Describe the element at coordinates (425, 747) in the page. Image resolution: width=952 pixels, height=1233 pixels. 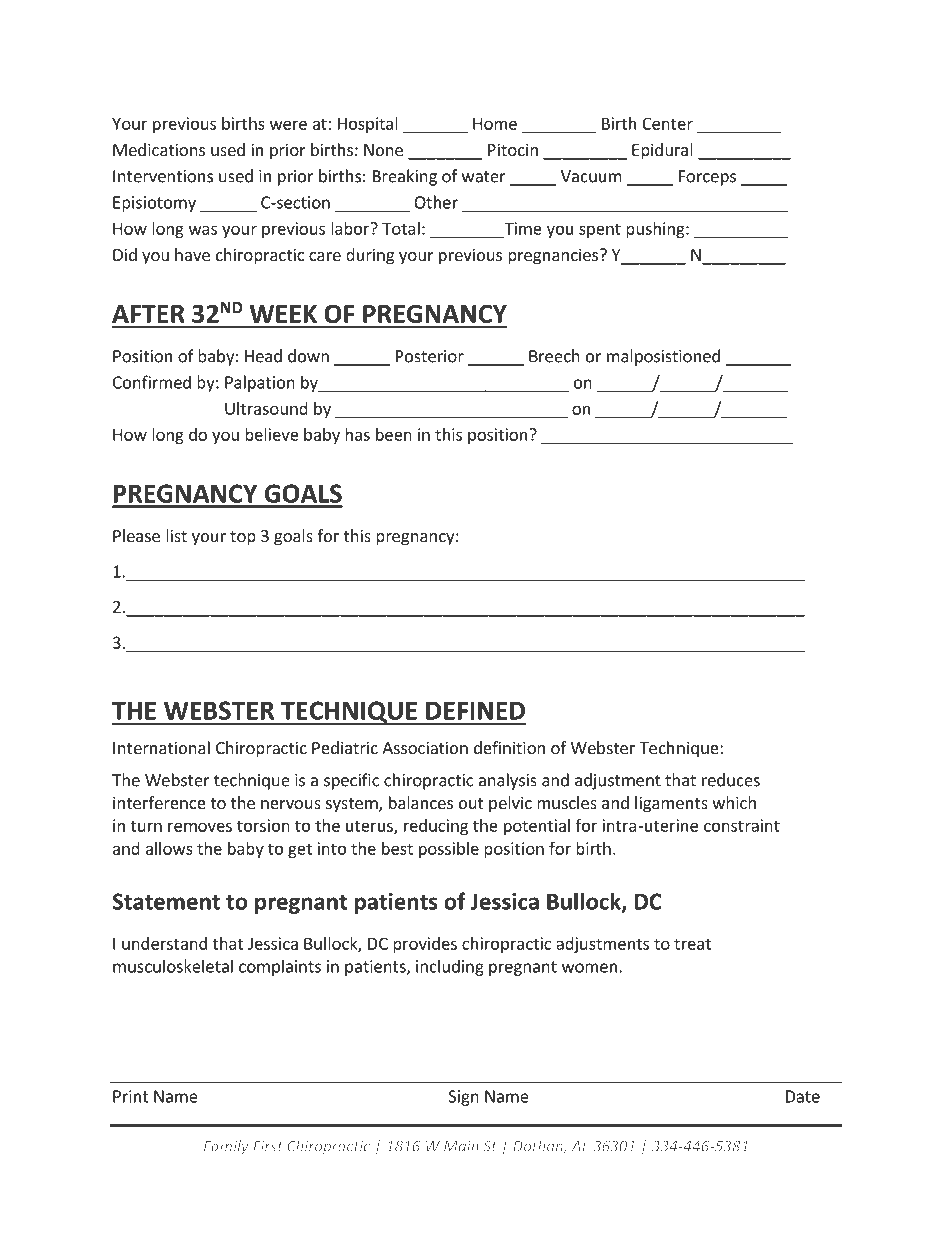
I see `Association` at that location.
